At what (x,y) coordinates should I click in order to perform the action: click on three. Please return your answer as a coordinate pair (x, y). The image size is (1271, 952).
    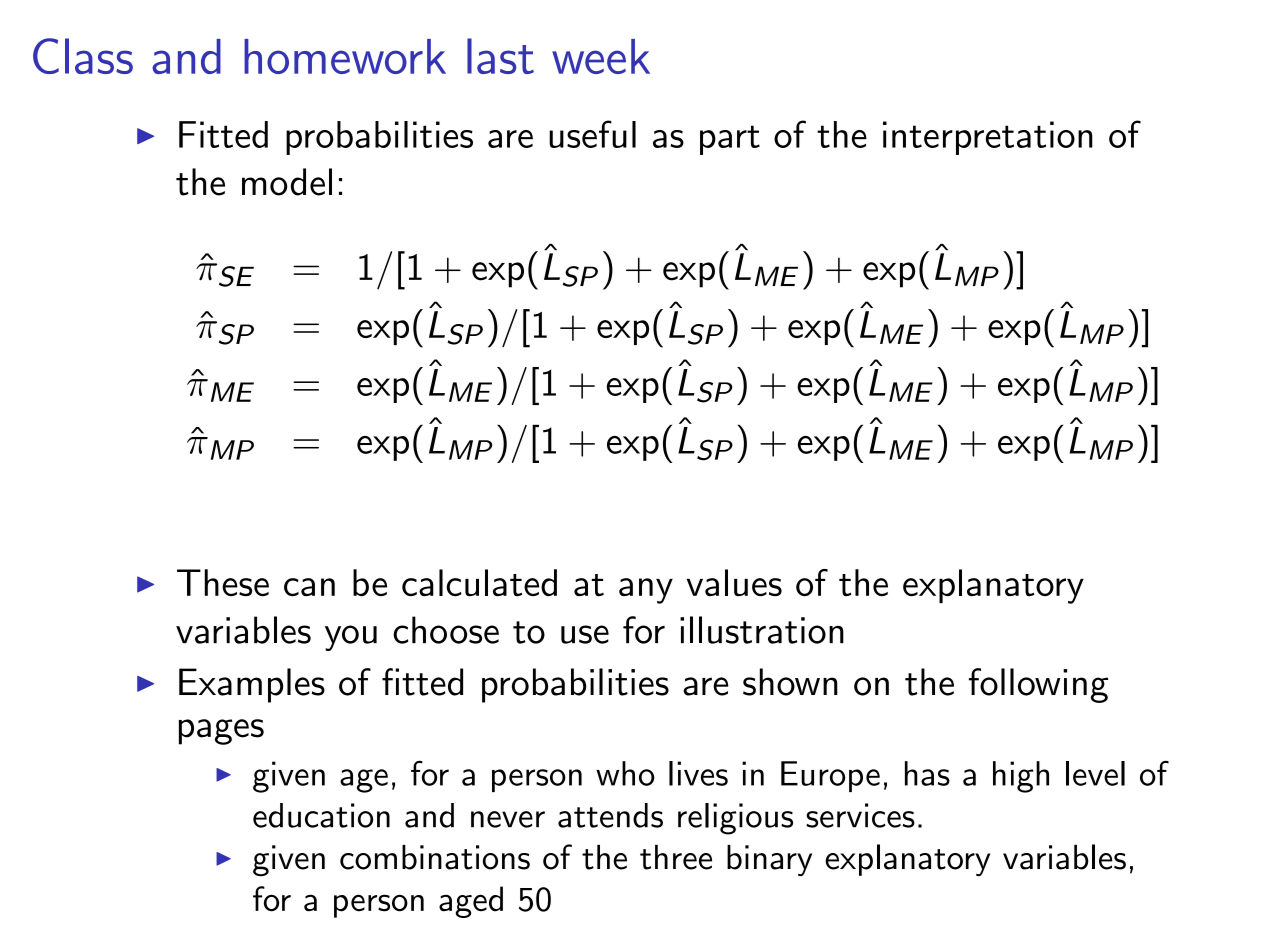
    Looking at the image, I should click on (676, 857).
